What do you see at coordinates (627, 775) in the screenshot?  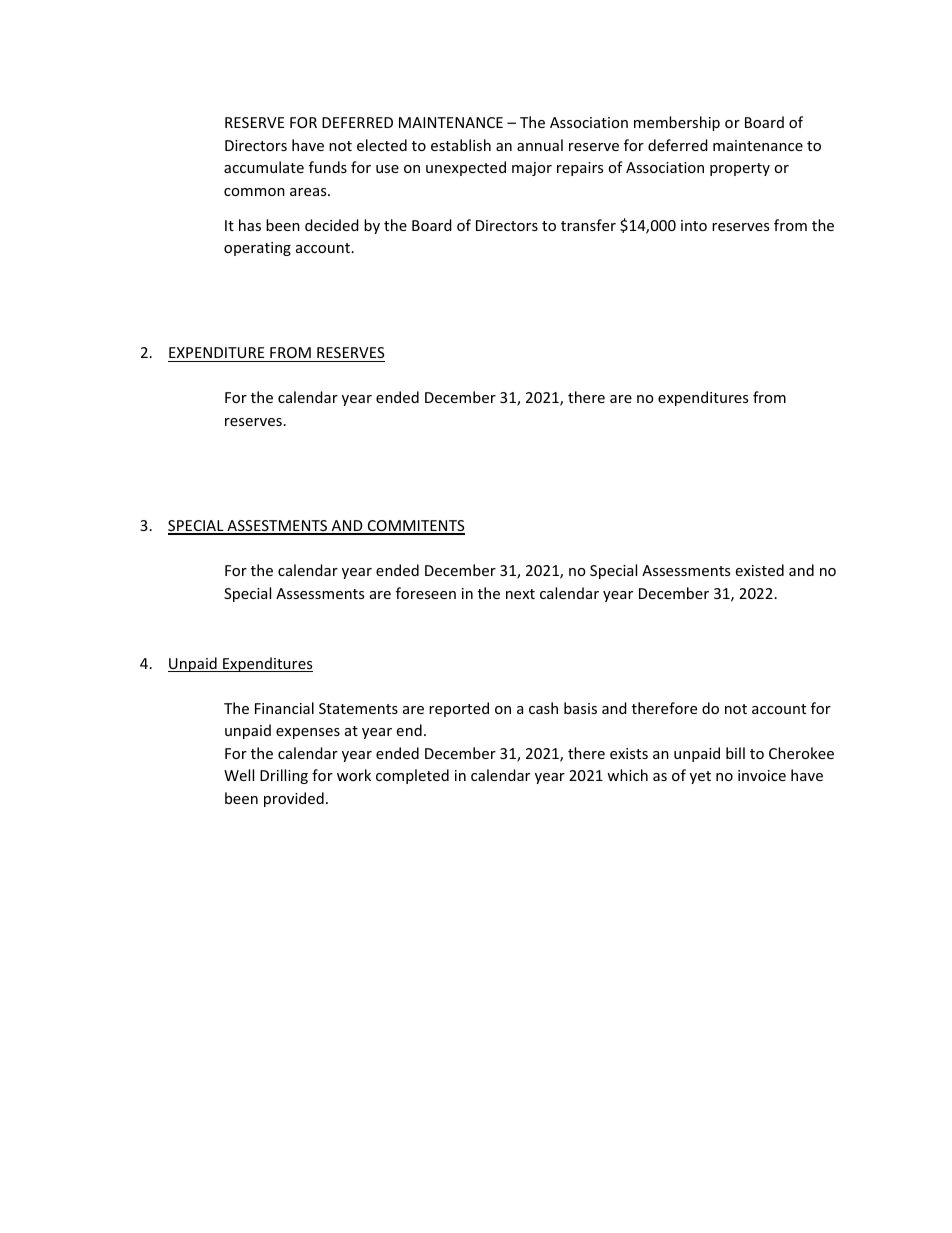 I see `which` at bounding box center [627, 775].
